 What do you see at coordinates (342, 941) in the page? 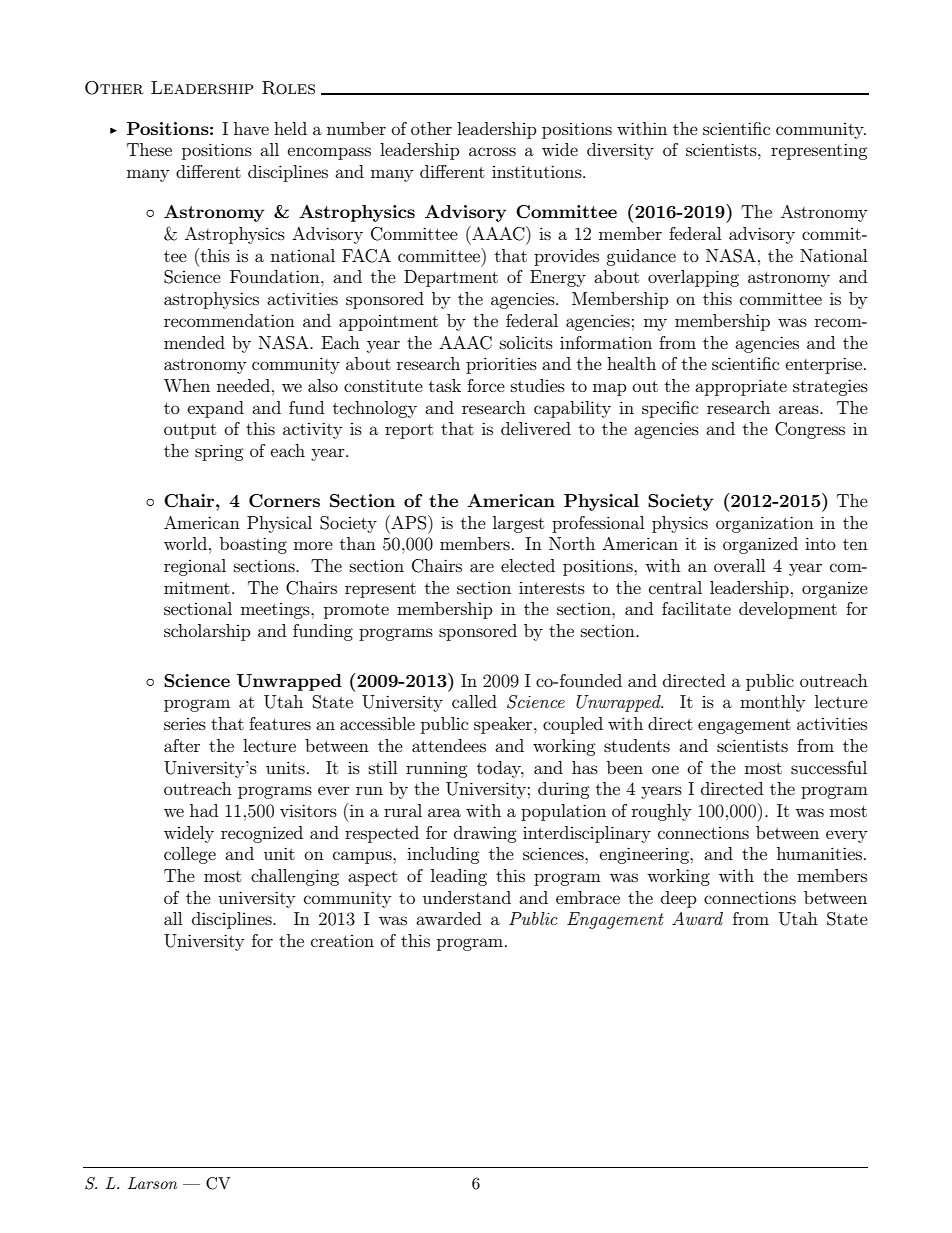
I see `creation` at bounding box center [342, 941].
